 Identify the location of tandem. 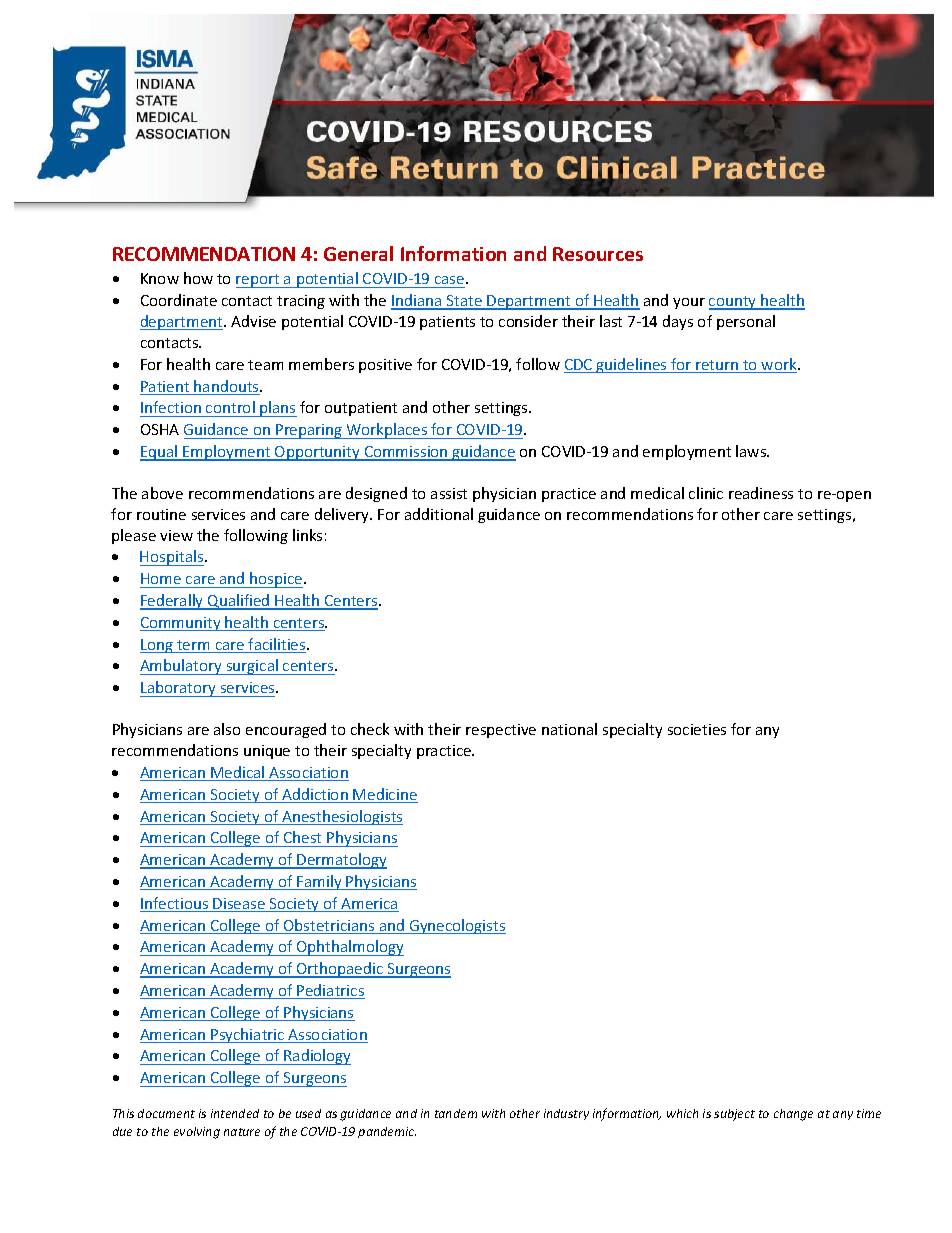
(456, 1113).
